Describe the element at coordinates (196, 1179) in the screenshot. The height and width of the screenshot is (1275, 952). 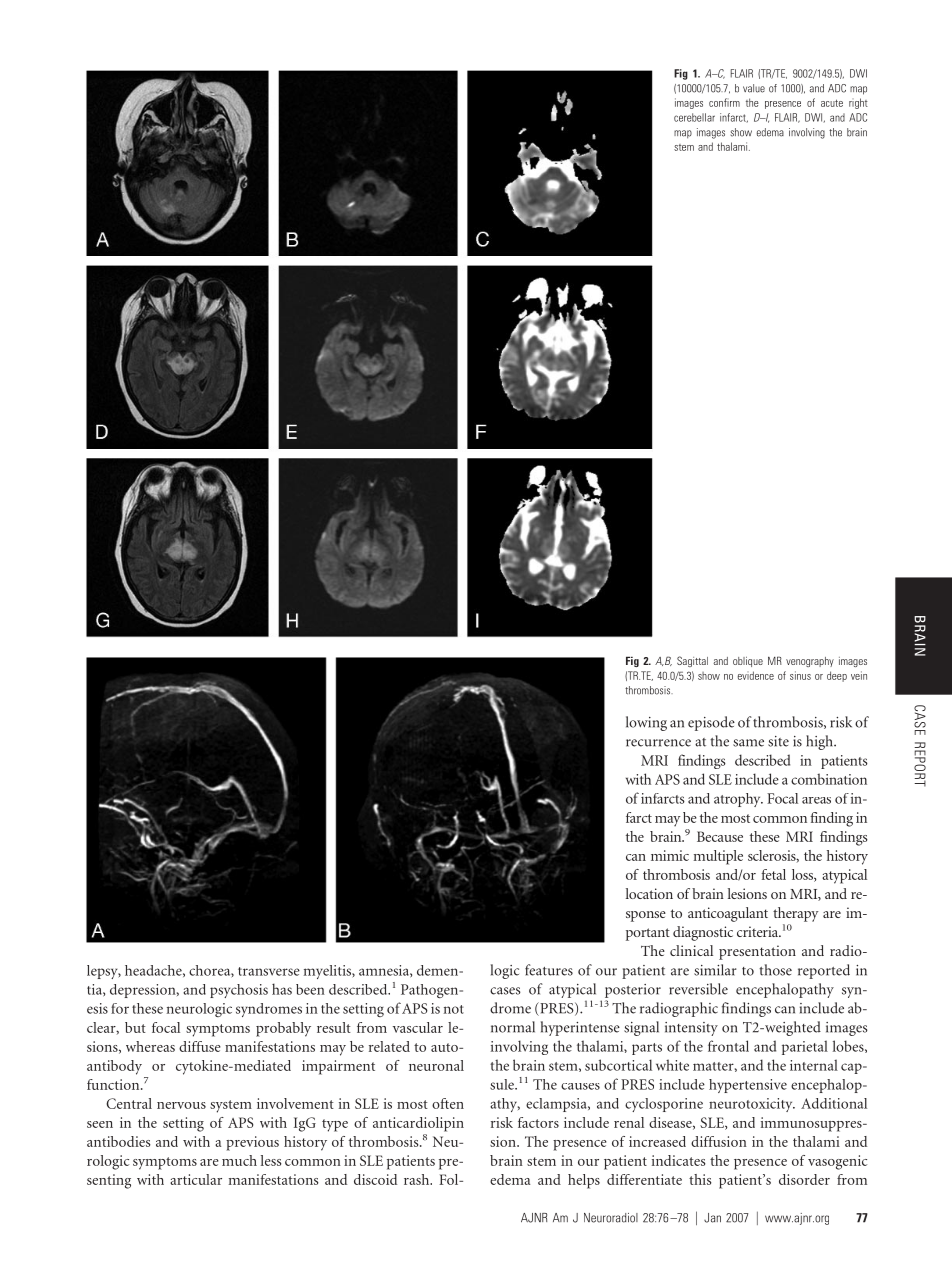
I see `articular` at that location.
